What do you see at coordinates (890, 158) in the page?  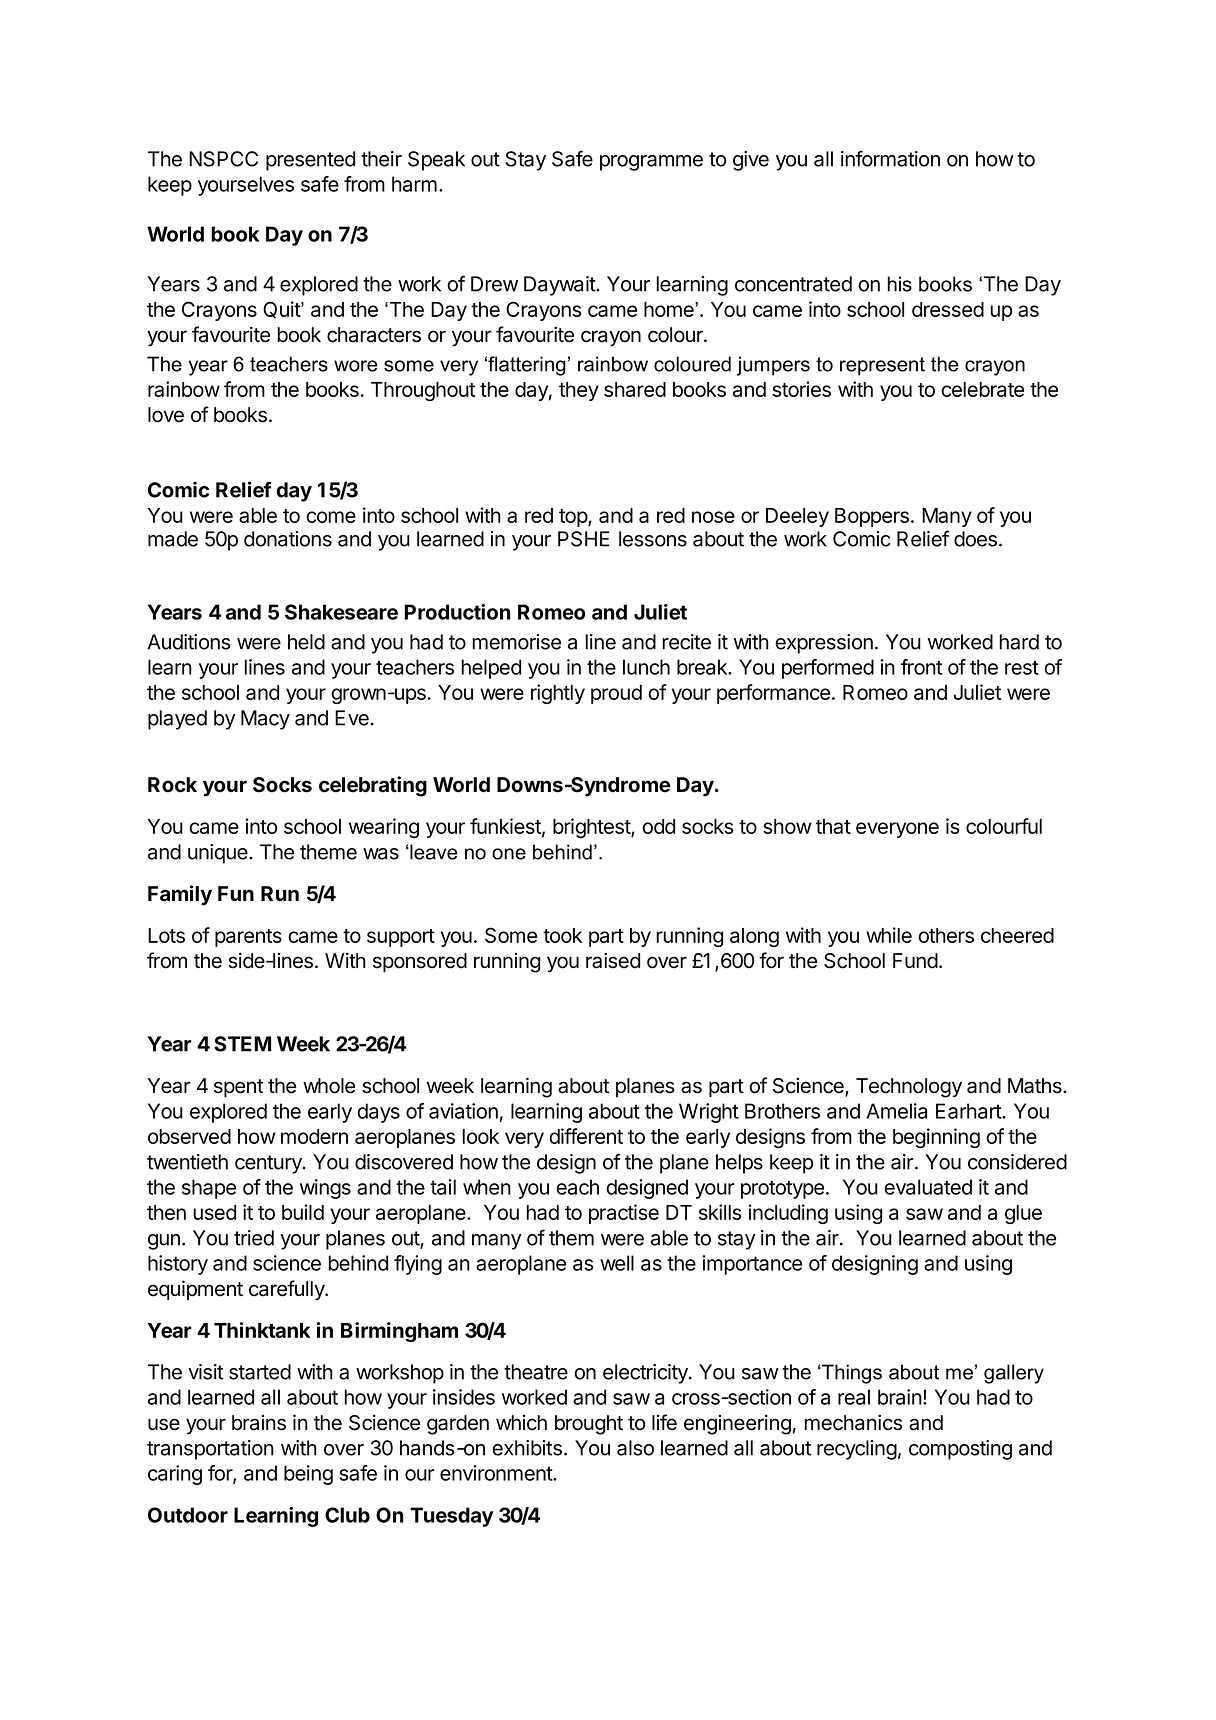 I see `information` at bounding box center [890, 158].
